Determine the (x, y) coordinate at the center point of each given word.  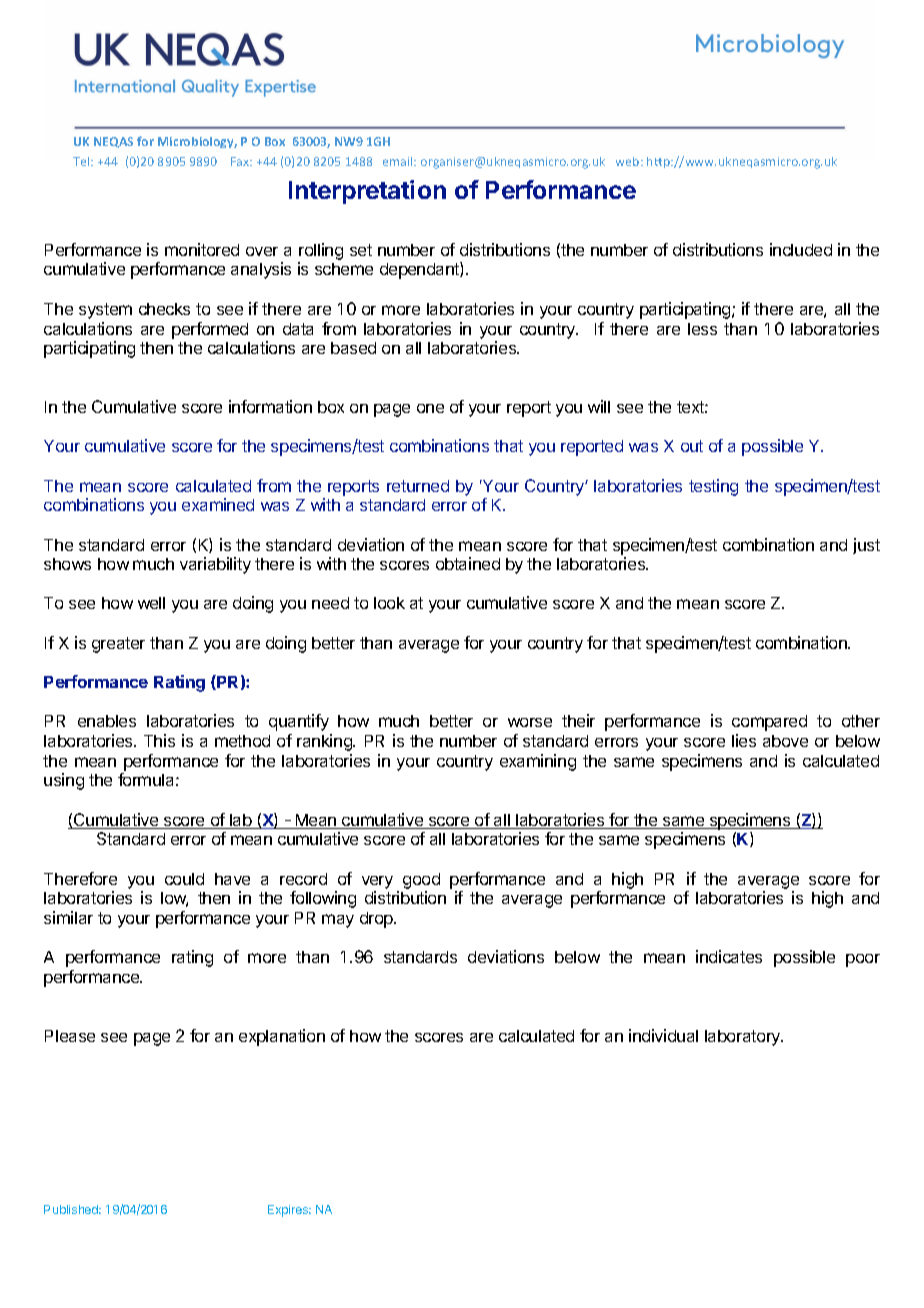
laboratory (744, 1038)
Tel (82, 161)
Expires (289, 1211)
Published (72, 1209)
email (399, 161)
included (801, 249)
